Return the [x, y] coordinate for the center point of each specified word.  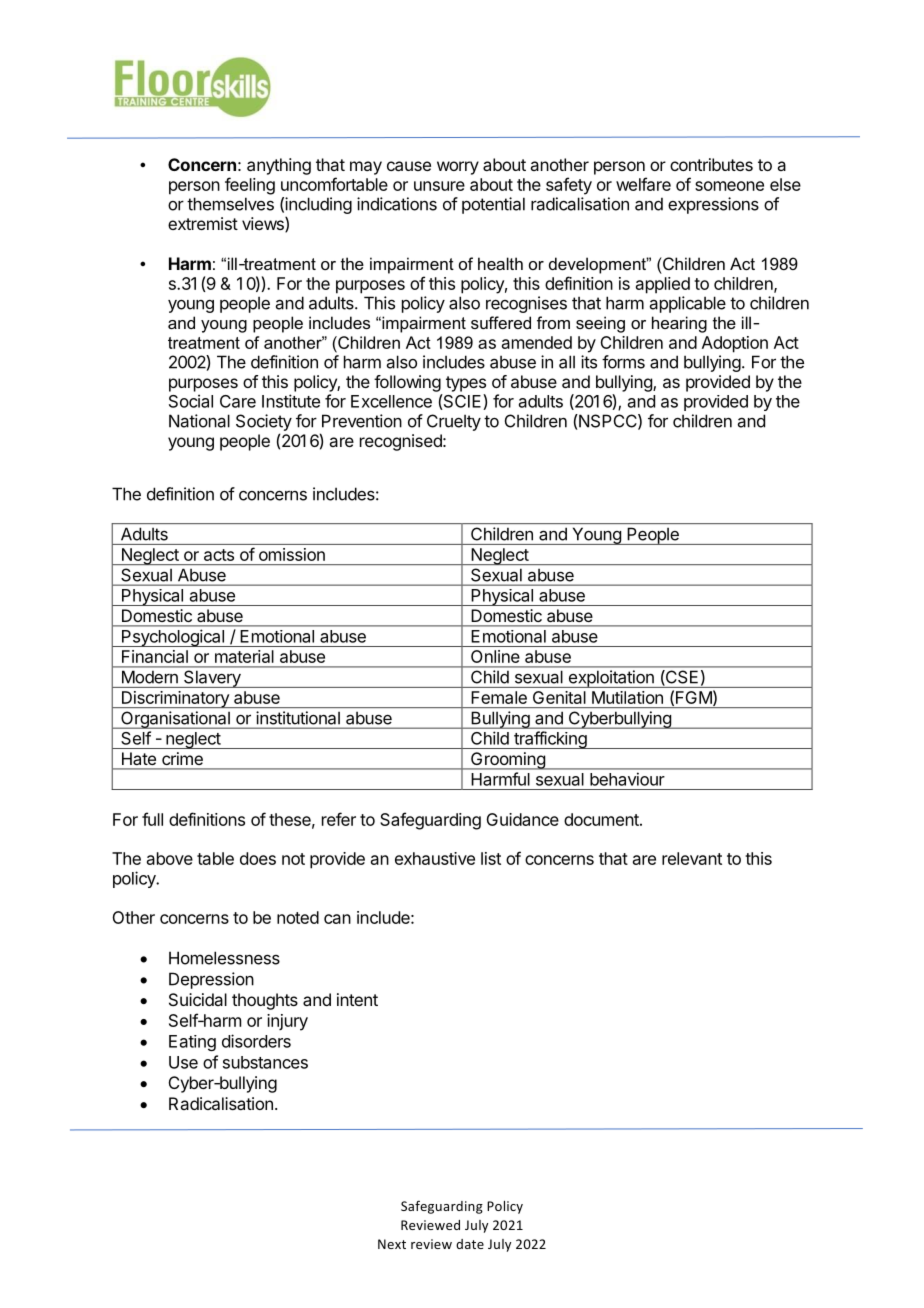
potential [493, 205]
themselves [230, 204]
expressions [713, 205]
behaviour [627, 779]
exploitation [611, 679]
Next [392, 1244]
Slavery [212, 679]
